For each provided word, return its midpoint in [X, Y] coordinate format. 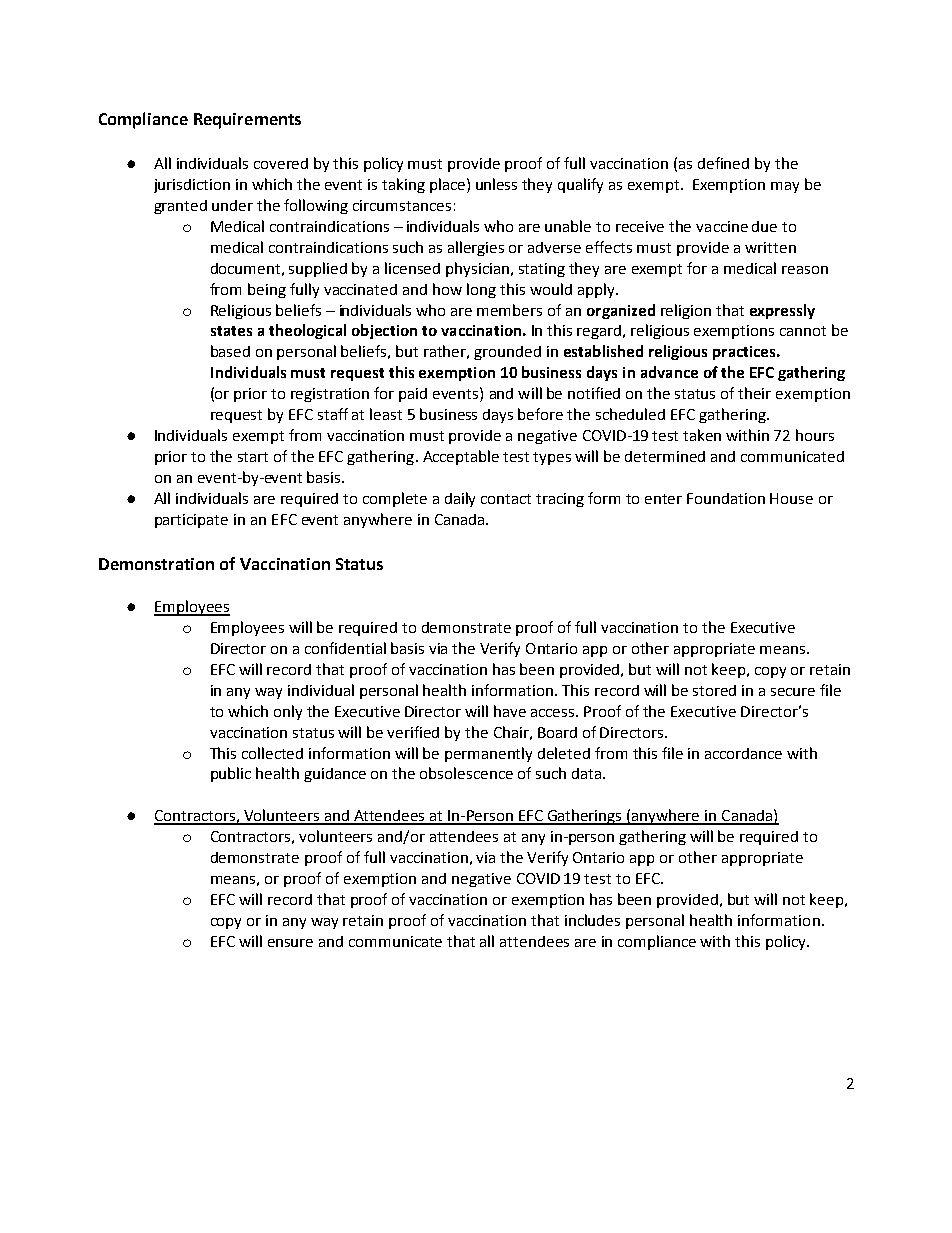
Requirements [247, 121]
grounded [507, 353]
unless [496, 184]
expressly [782, 311]
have [510, 711]
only [288, 712]
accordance [743, 753]
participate [191, 521]
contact [506, 499]
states [231, 331]
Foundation [726, 498]
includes [592, 920]
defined [723, 163]
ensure [290, 943]
